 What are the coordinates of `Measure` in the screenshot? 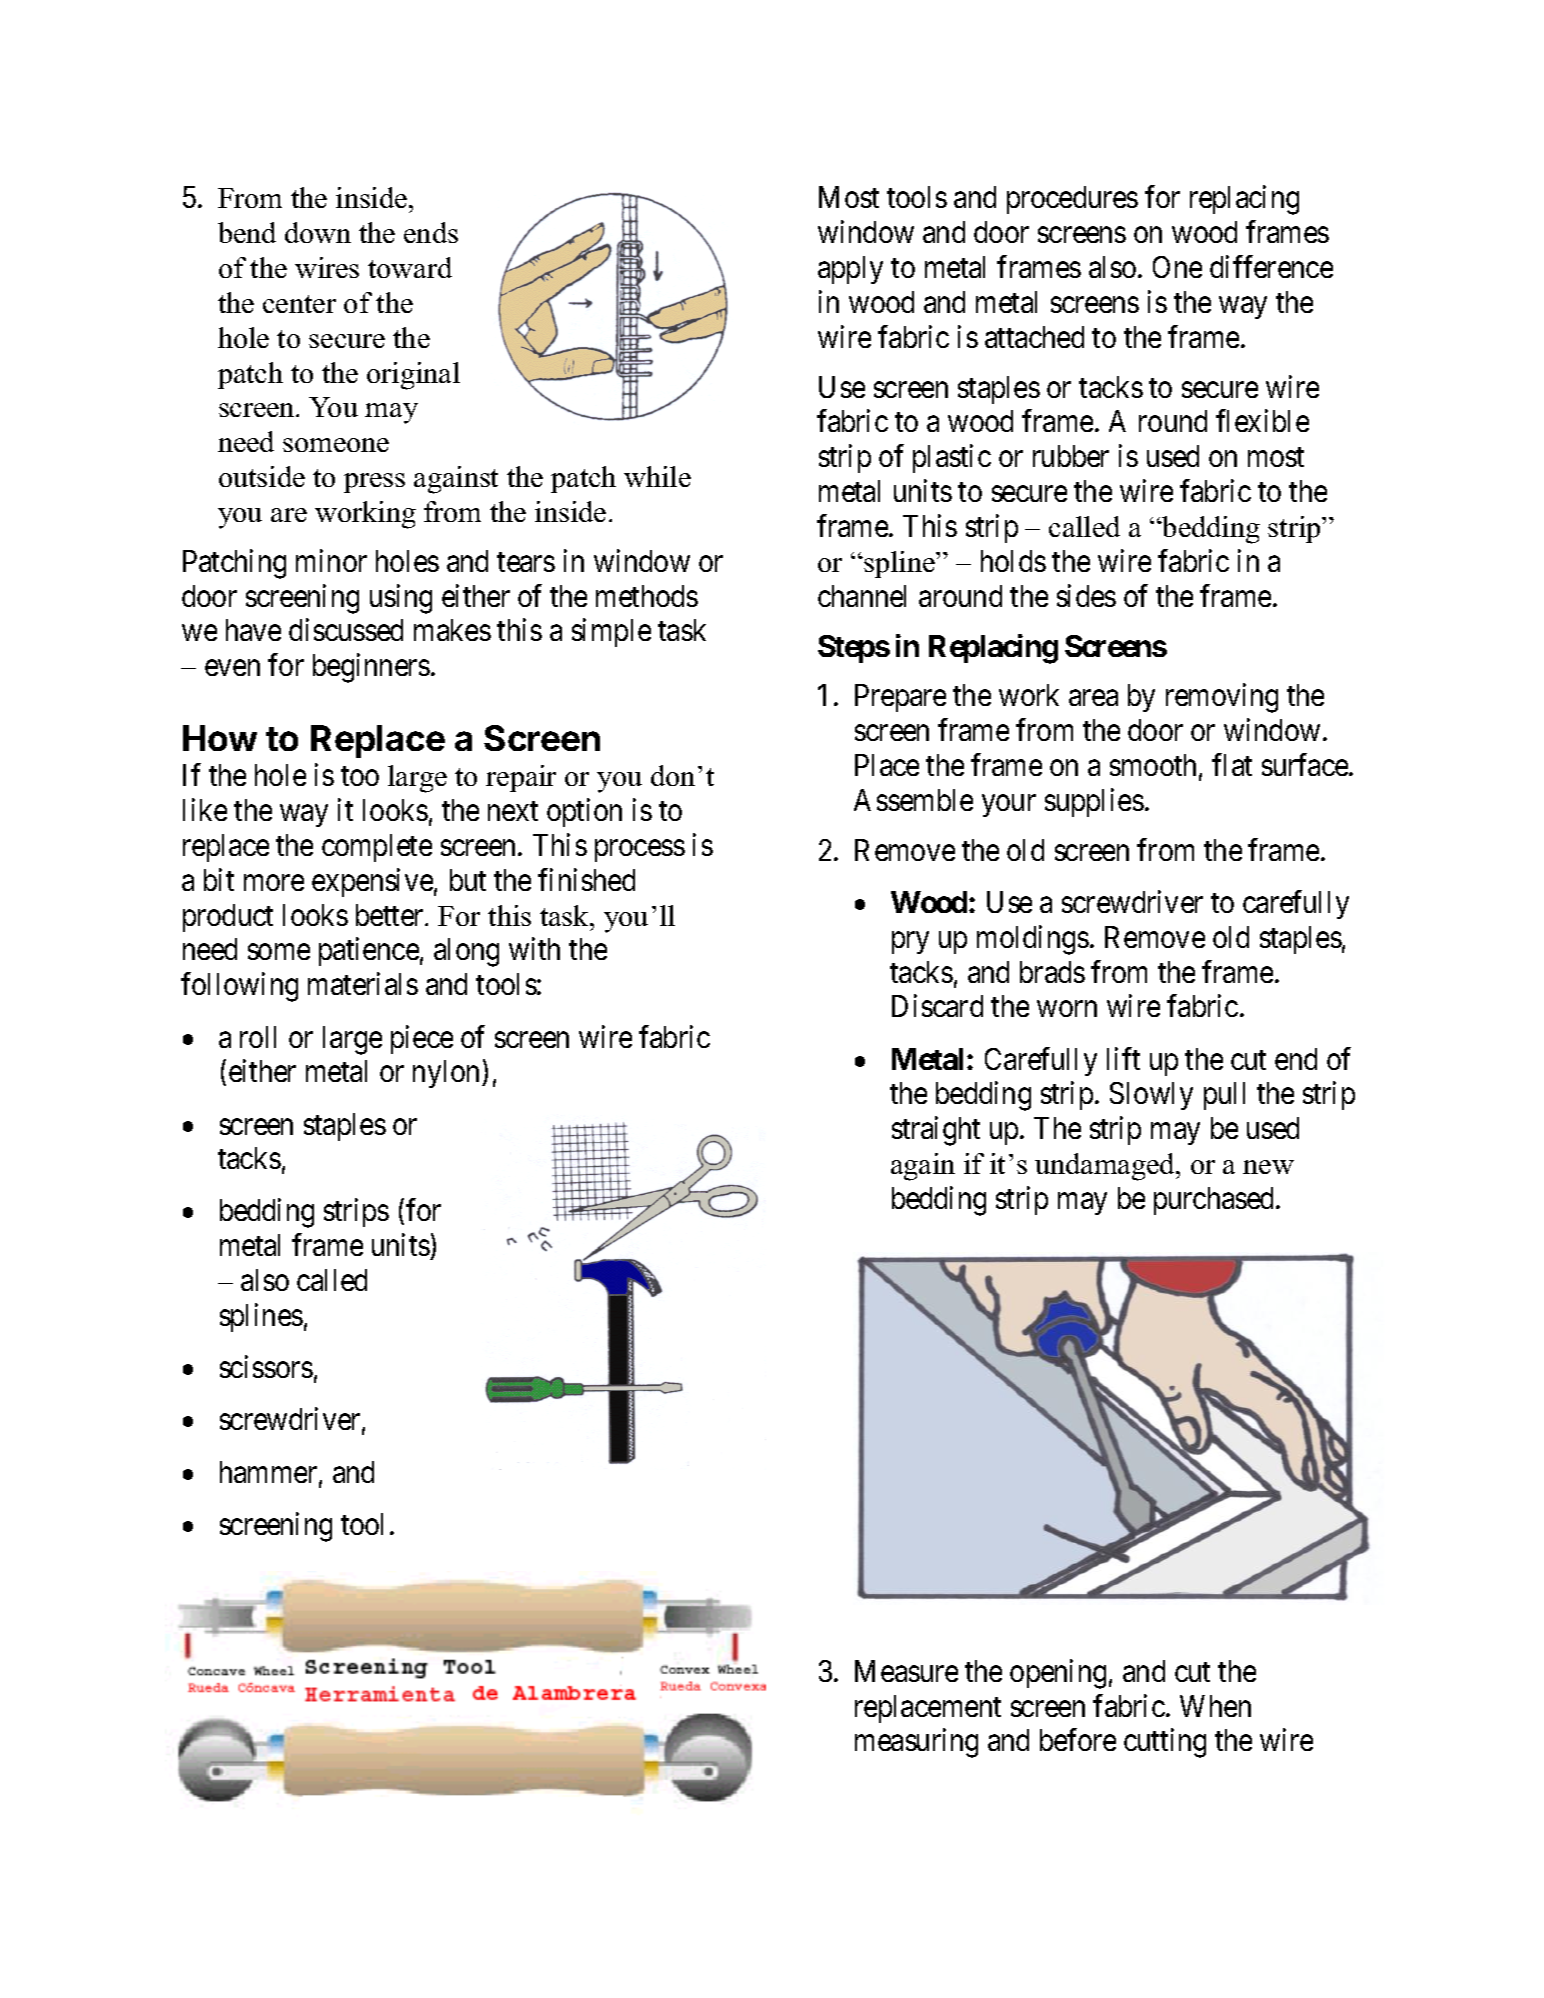 It's located at (906, 1671).
